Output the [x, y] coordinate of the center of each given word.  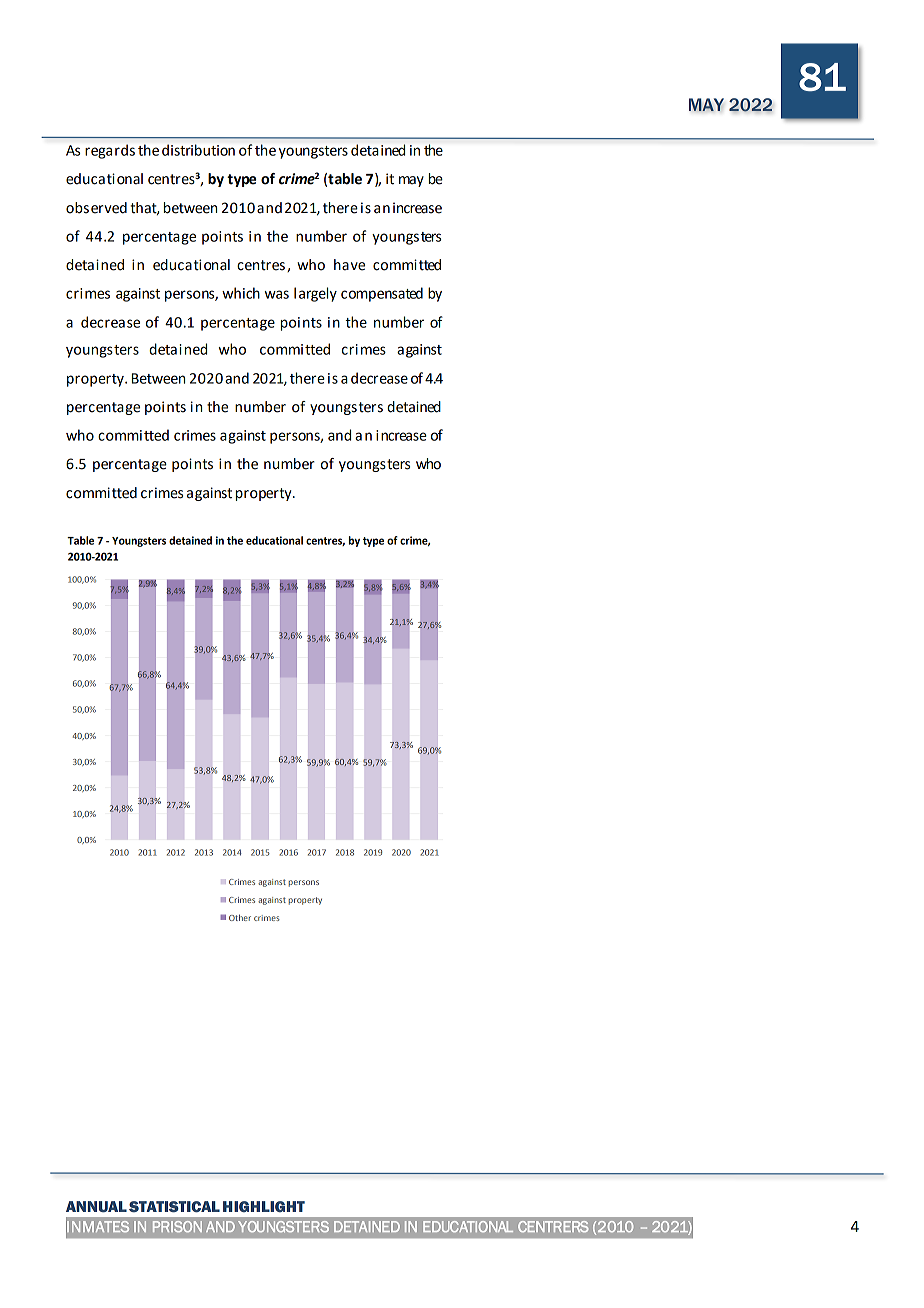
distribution [198, 150]
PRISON [177, 1226]
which [241, 293]
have [349, 265]
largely [315, 294]
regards [110, 151]
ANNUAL [96, 1207]
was [277, 294]
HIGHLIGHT [264, 1206]
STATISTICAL [174, 1207]
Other [240, 917]
